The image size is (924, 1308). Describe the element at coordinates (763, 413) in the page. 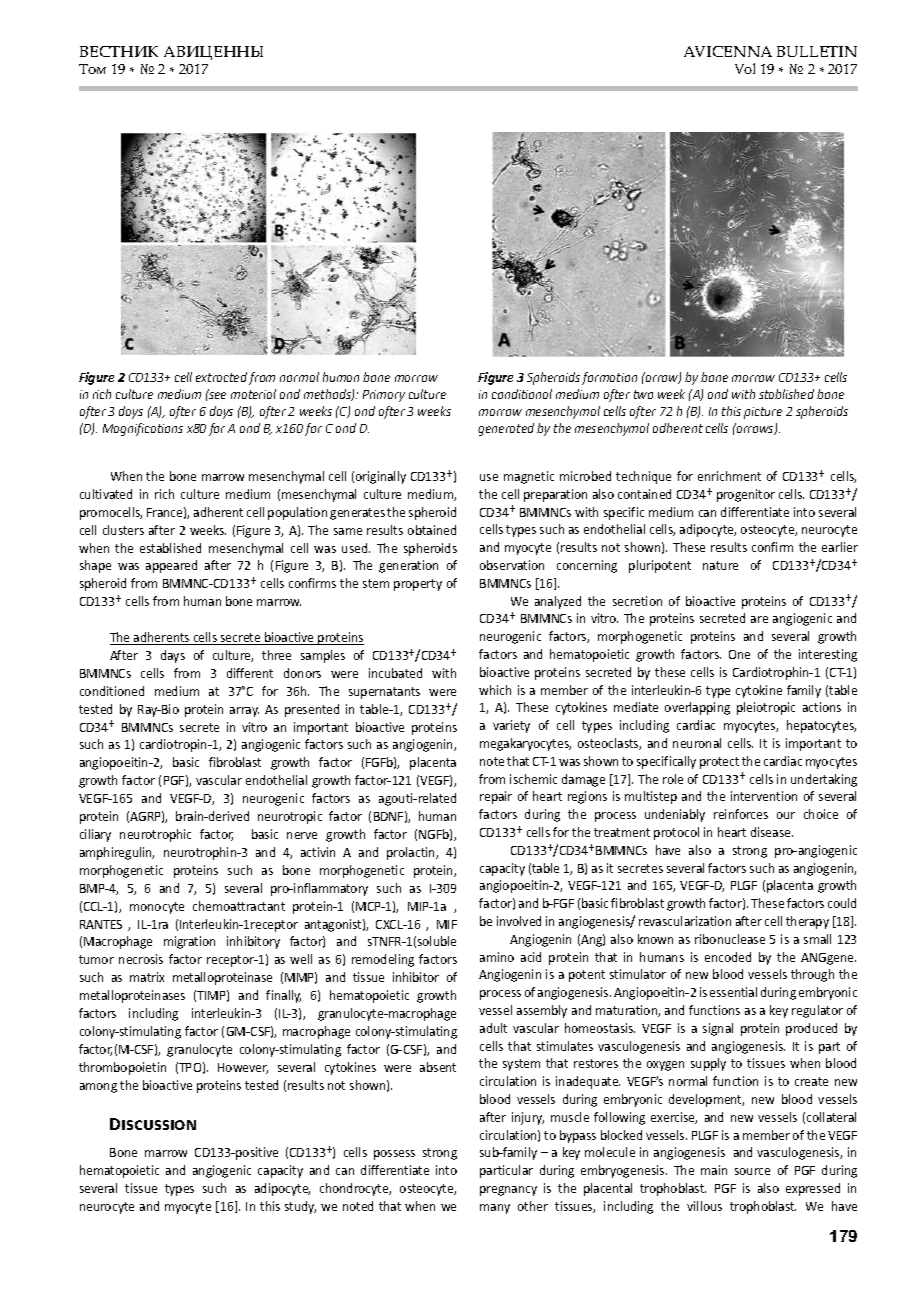

I see `picture` at that location.
